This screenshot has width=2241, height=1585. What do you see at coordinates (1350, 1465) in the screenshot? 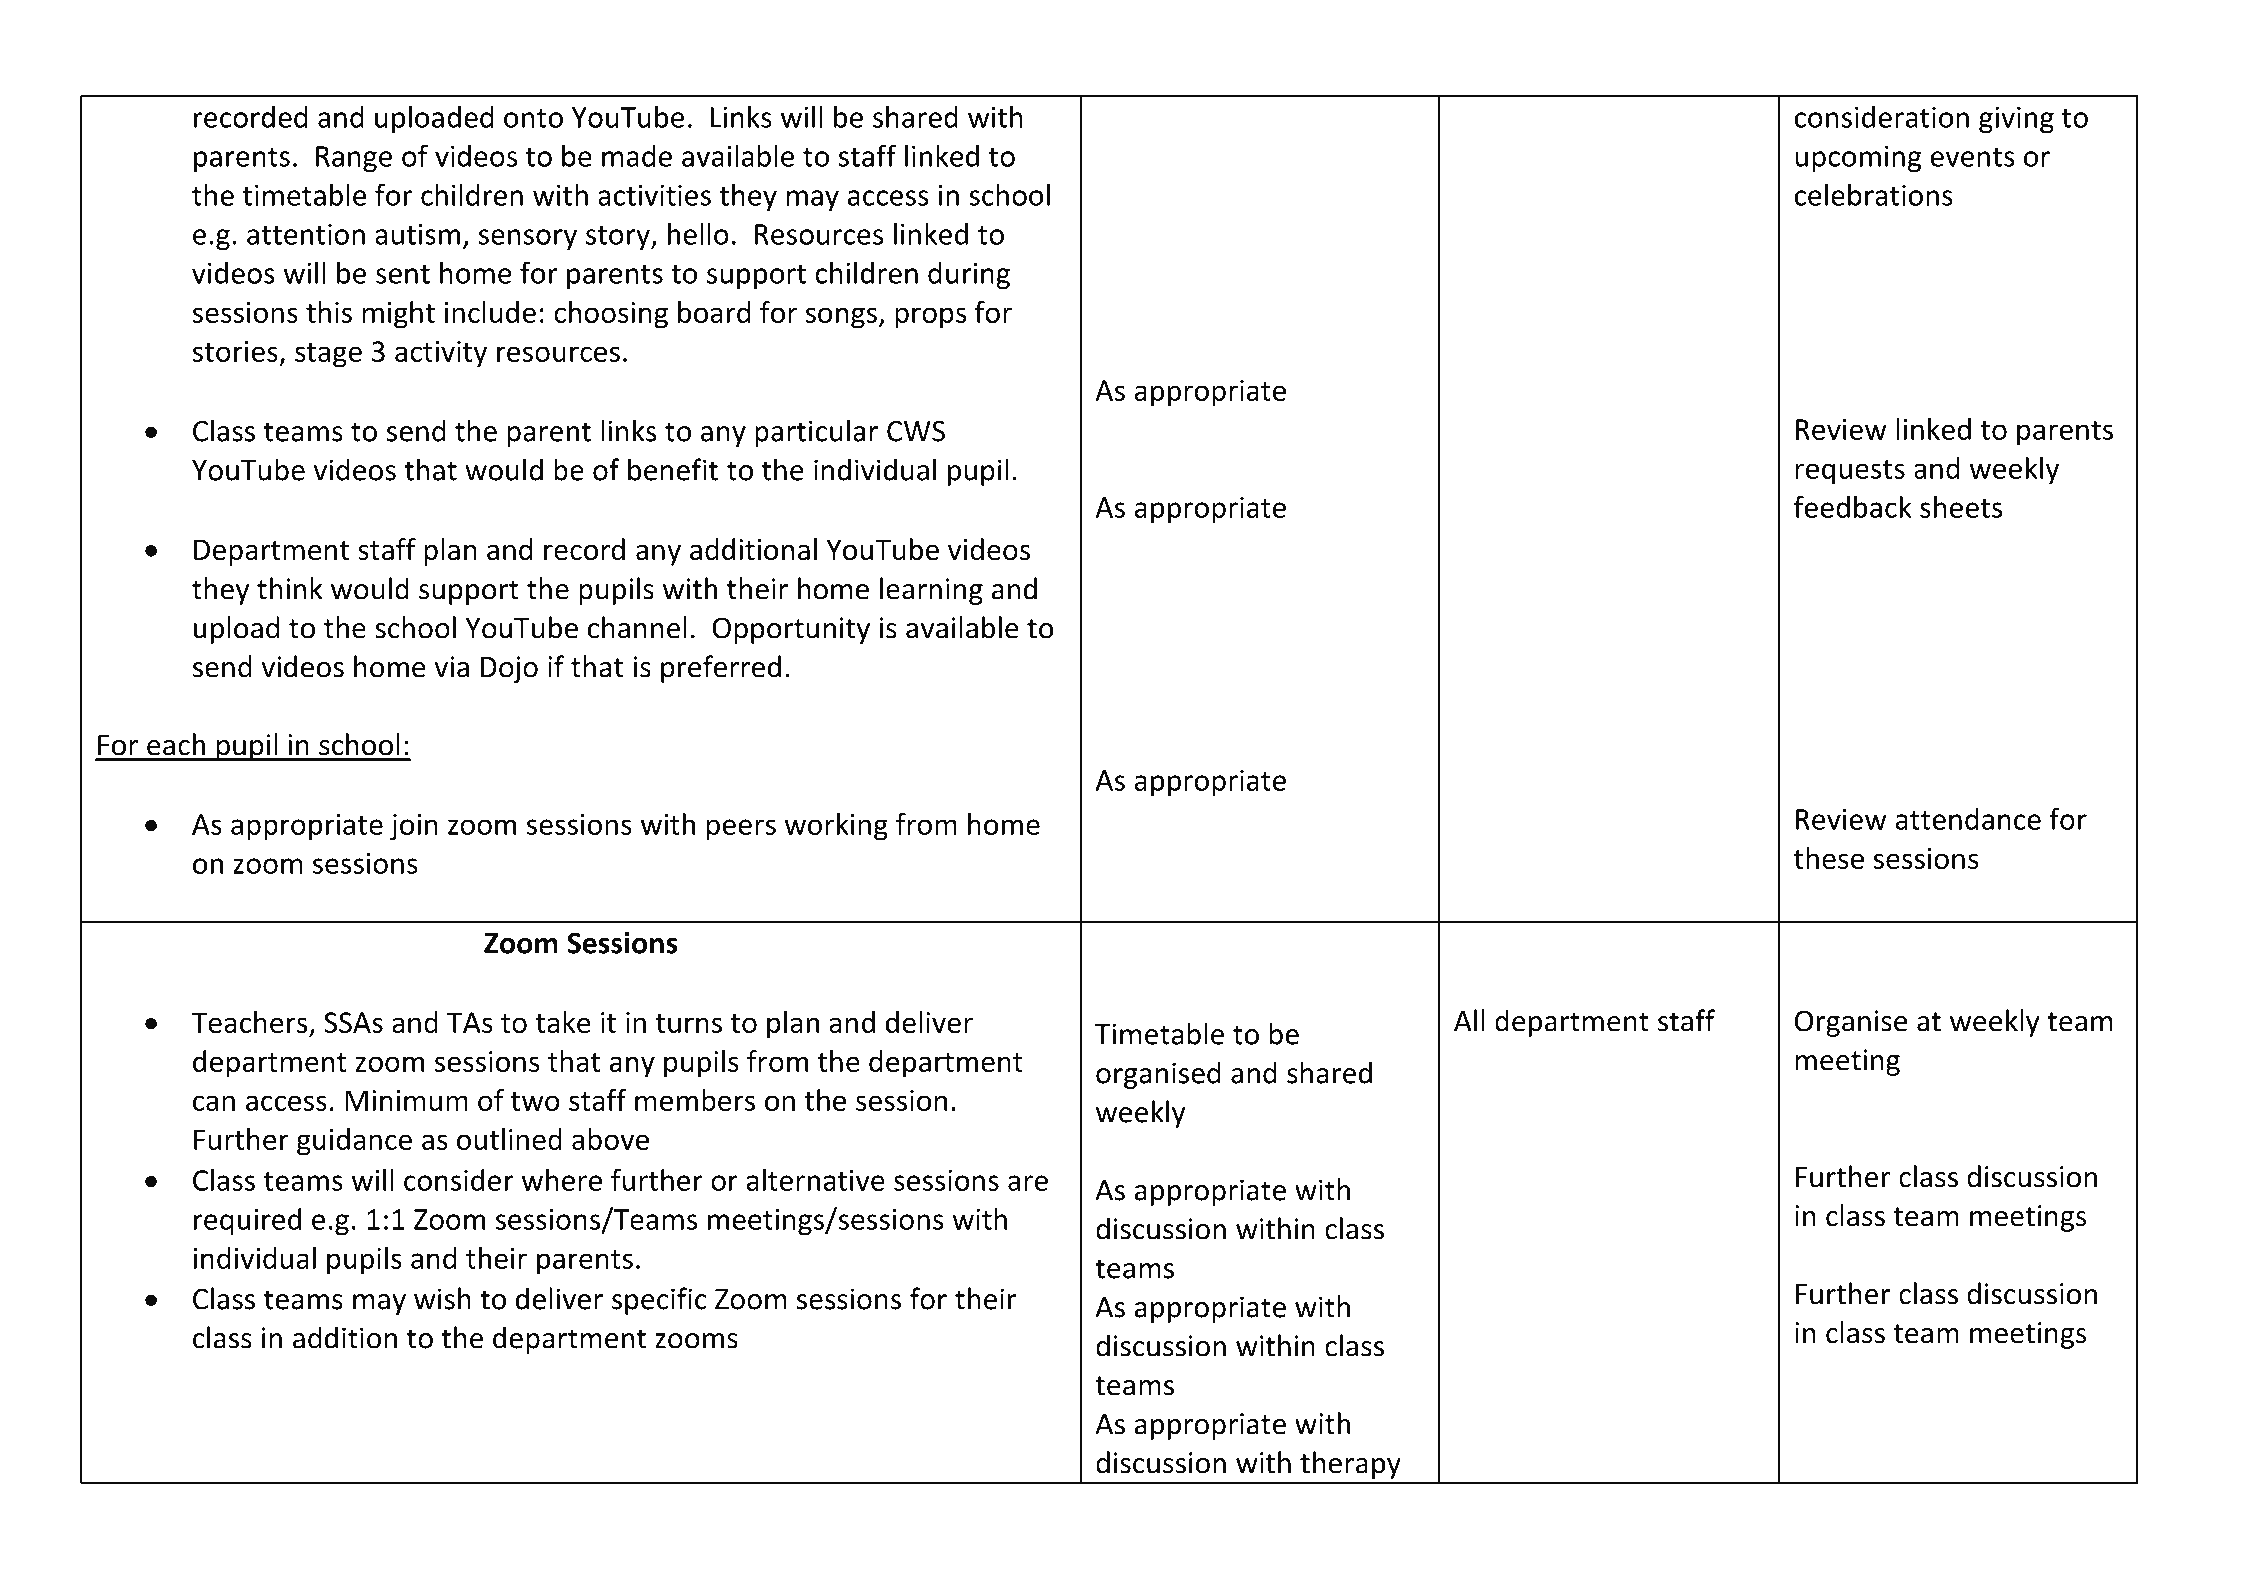
I see `therapy` at bounding box center [1350, 1465].
